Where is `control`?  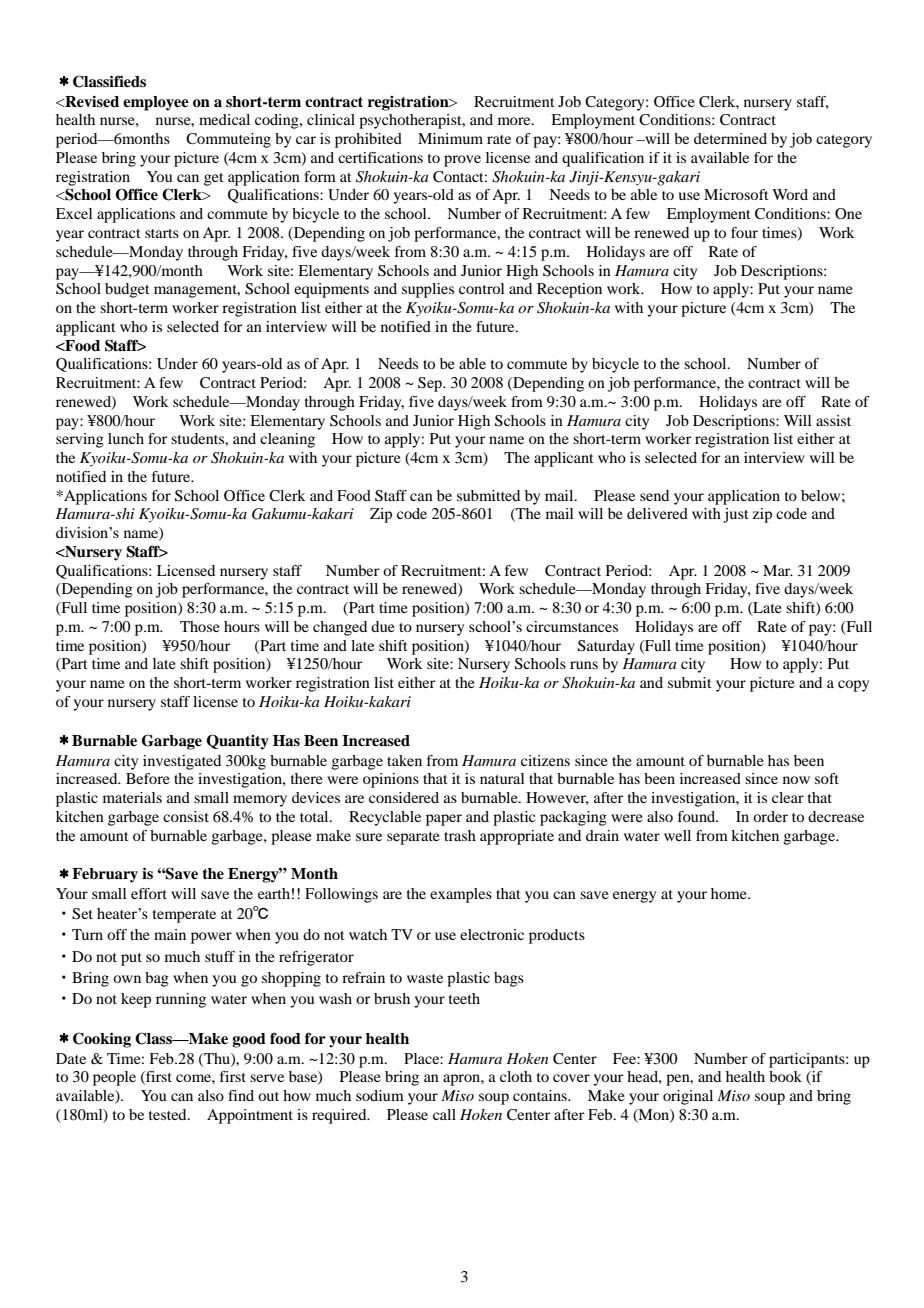
control is located at coordinates (481, 288).
